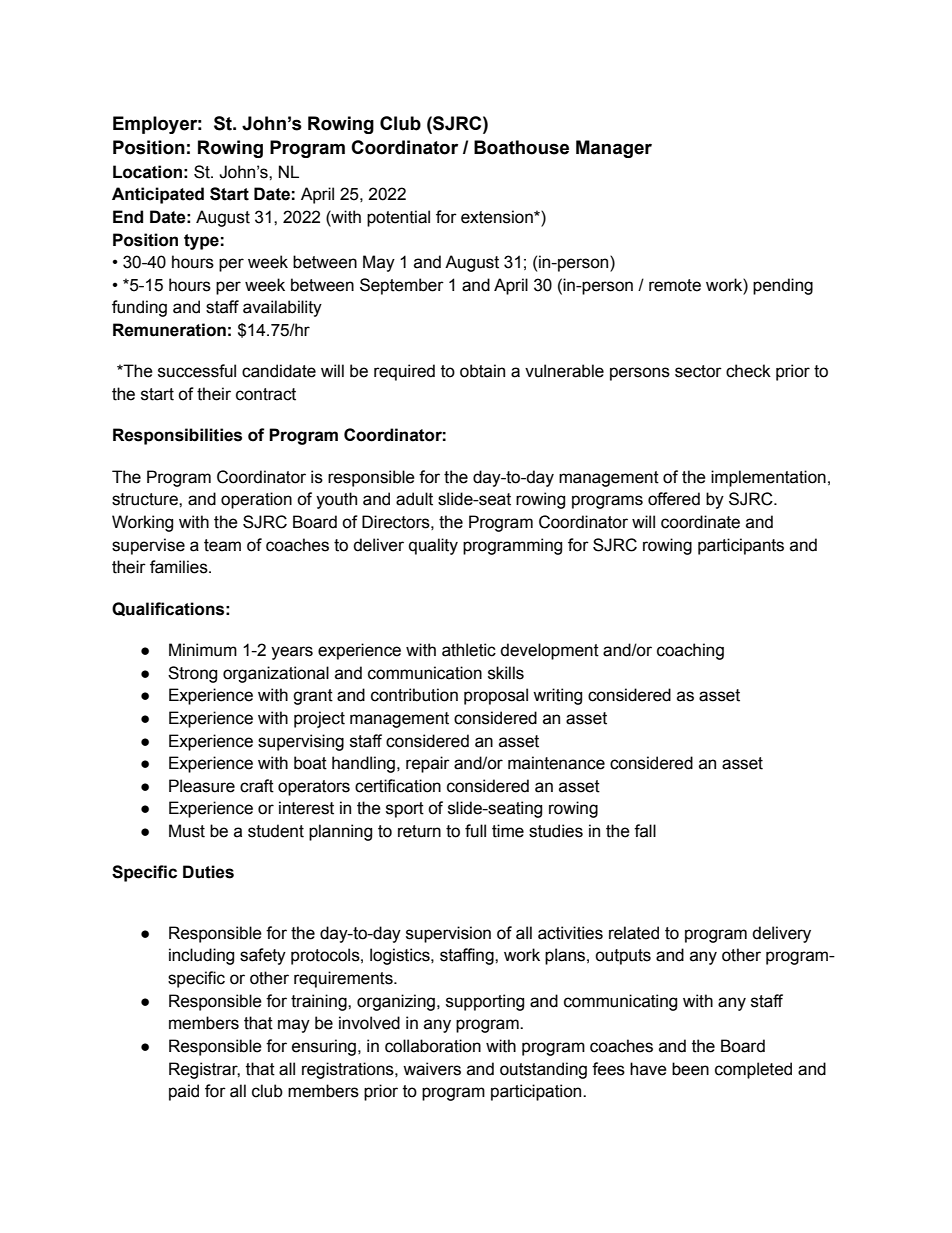 This screenshot has width=952, height=1233. Describe the element at coordinates (690, 1069) in the screenshot. I see `been` at that location.
